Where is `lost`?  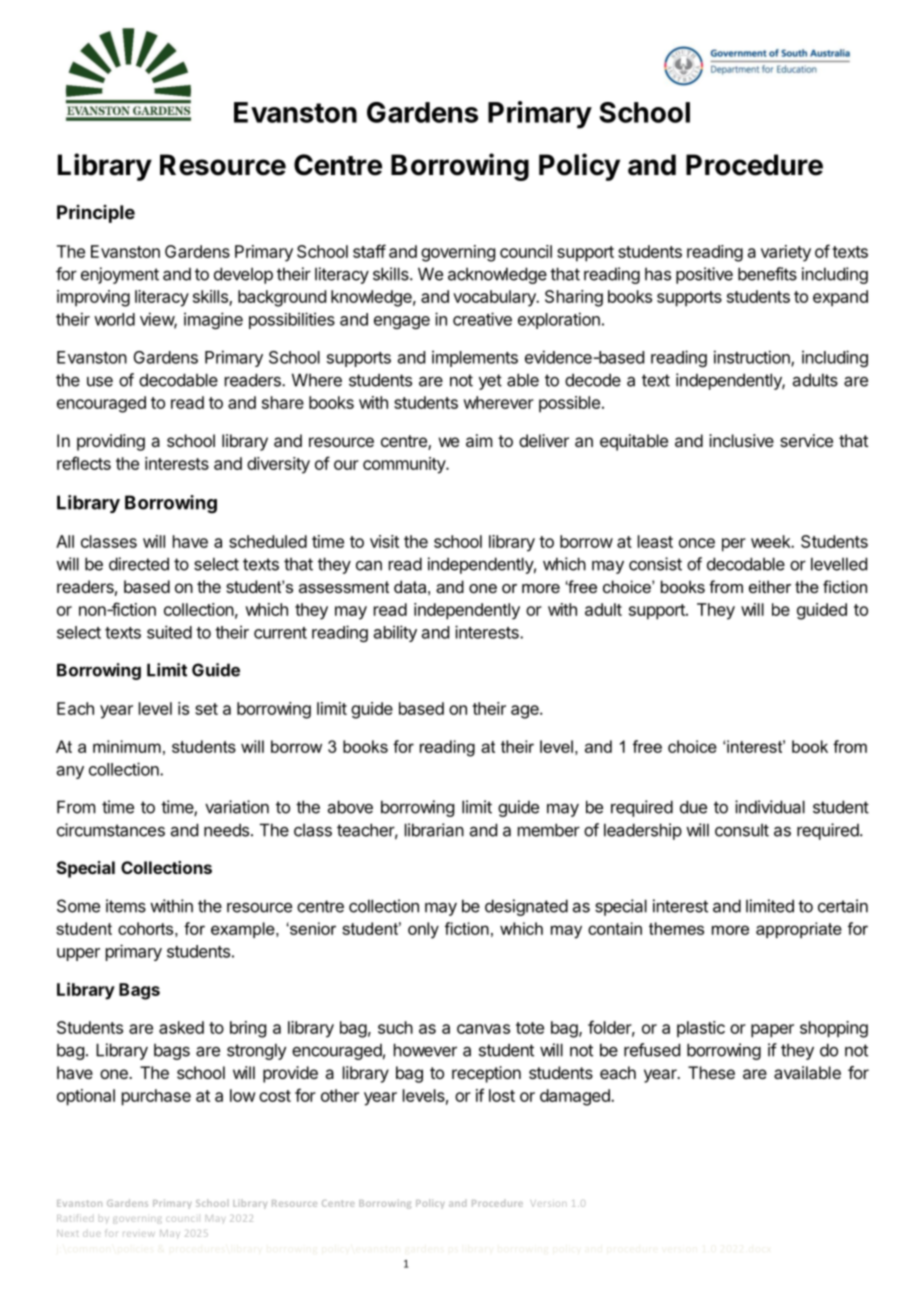
lost is located at coordinates (502, 1095).
